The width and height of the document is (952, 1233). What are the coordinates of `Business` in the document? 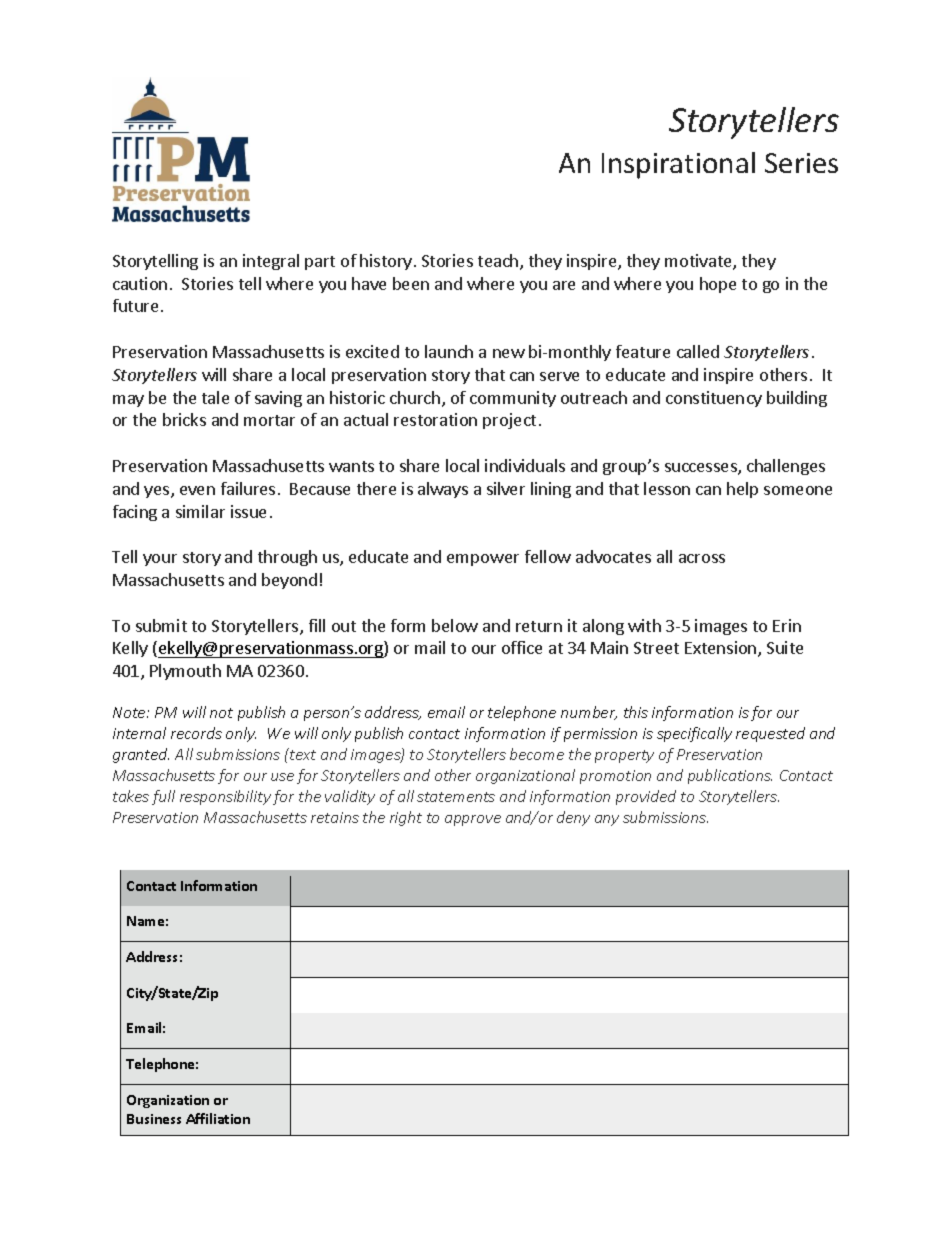 It's located at (154, 1119).
